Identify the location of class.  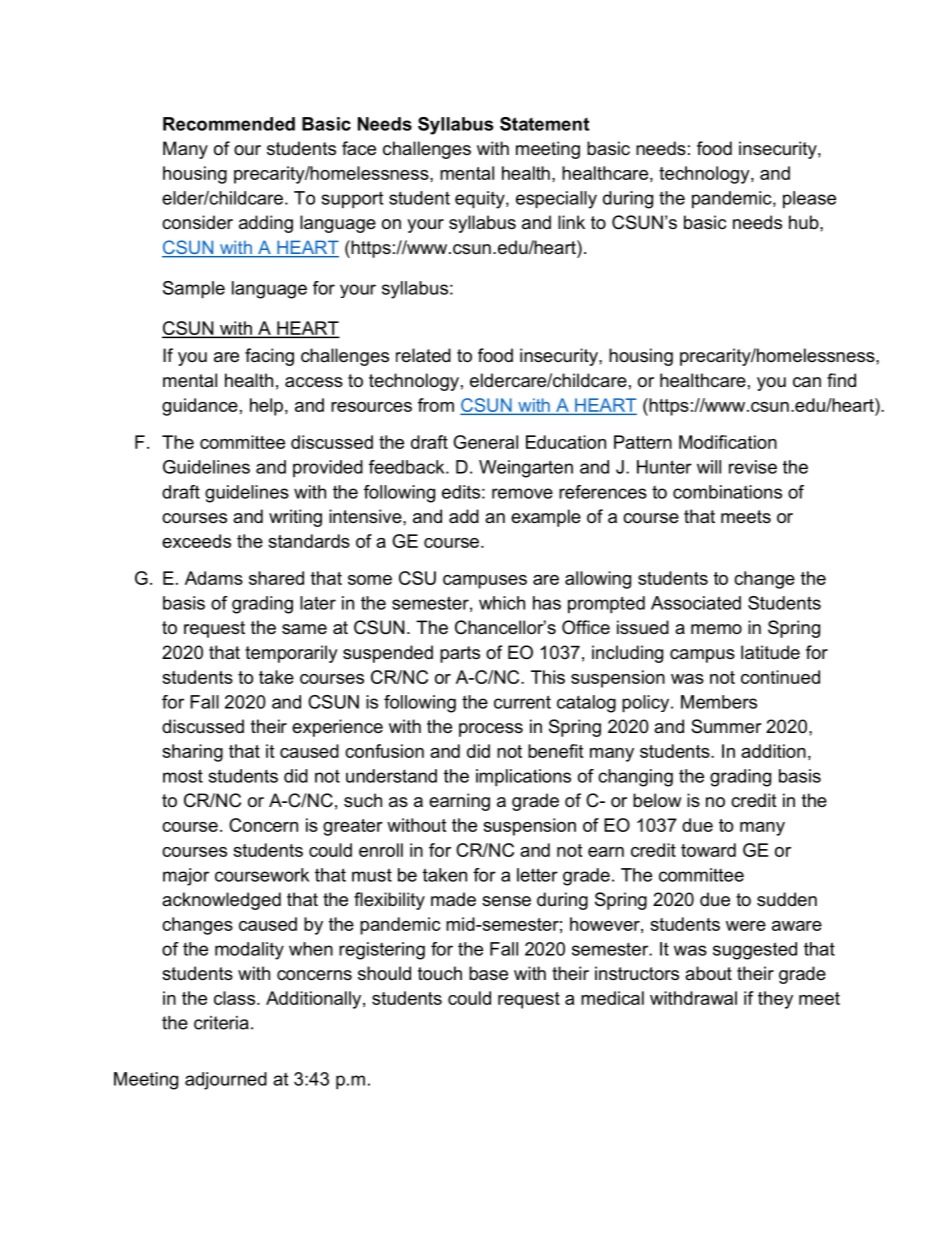
(234, 998).
